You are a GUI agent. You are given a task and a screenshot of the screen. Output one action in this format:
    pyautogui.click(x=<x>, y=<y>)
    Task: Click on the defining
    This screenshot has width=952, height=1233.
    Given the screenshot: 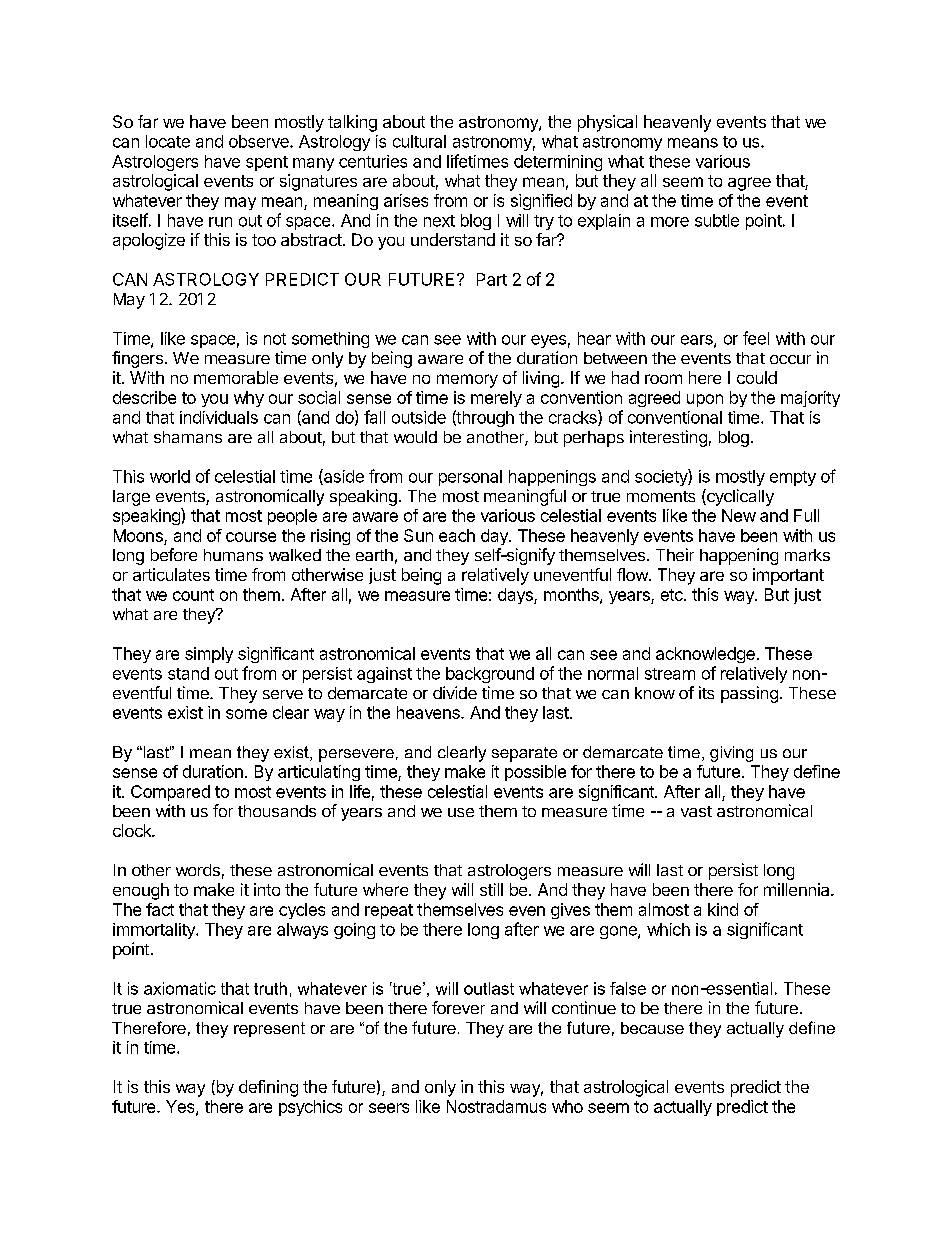 What is the action you would take?
    pyautogui.click(x=268, y=1088)
